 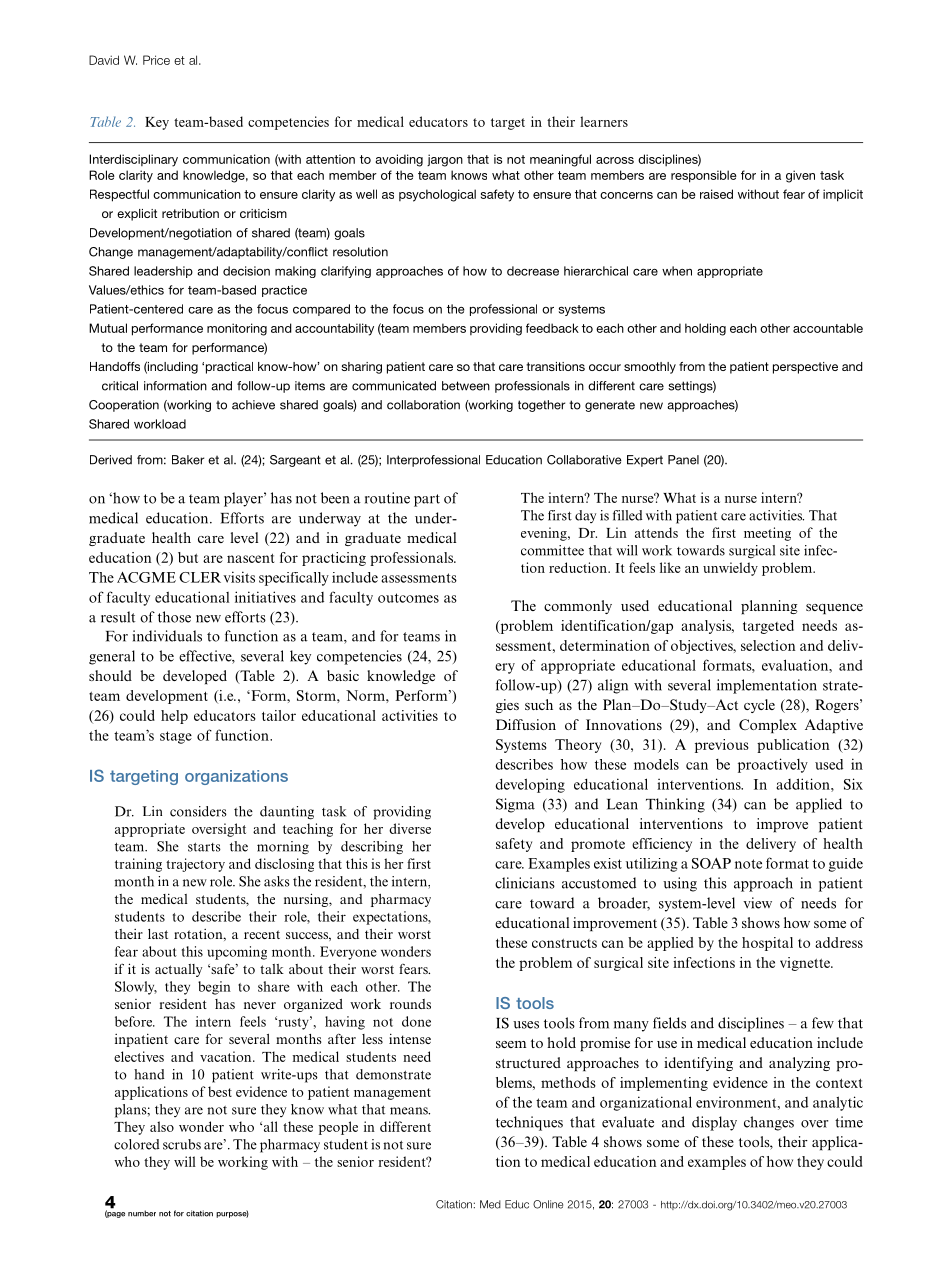 I want to click on jargon, so click(x=445, y=160).
